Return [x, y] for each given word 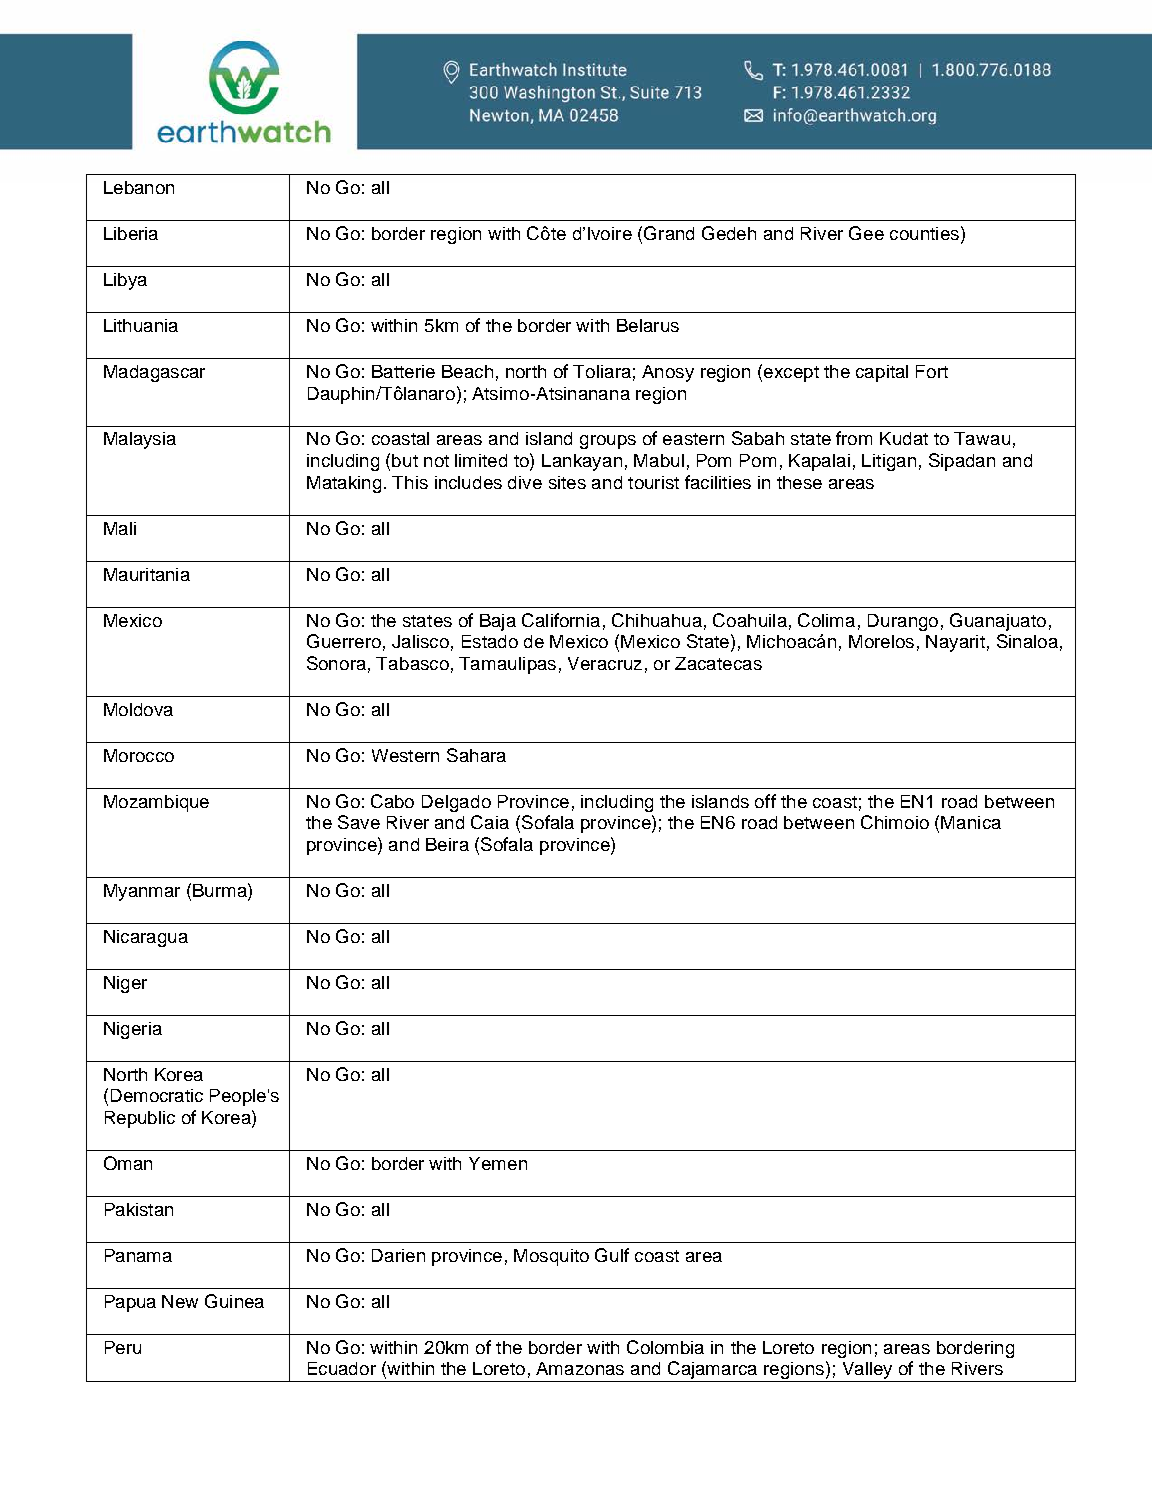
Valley [867, 1372]
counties [924, 233]
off [765, 801]
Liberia [131, 233]
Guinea [234, 1301]
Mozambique [156, 803]
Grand [669, 233]
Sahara [476, 755]
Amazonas [580, 1368]
